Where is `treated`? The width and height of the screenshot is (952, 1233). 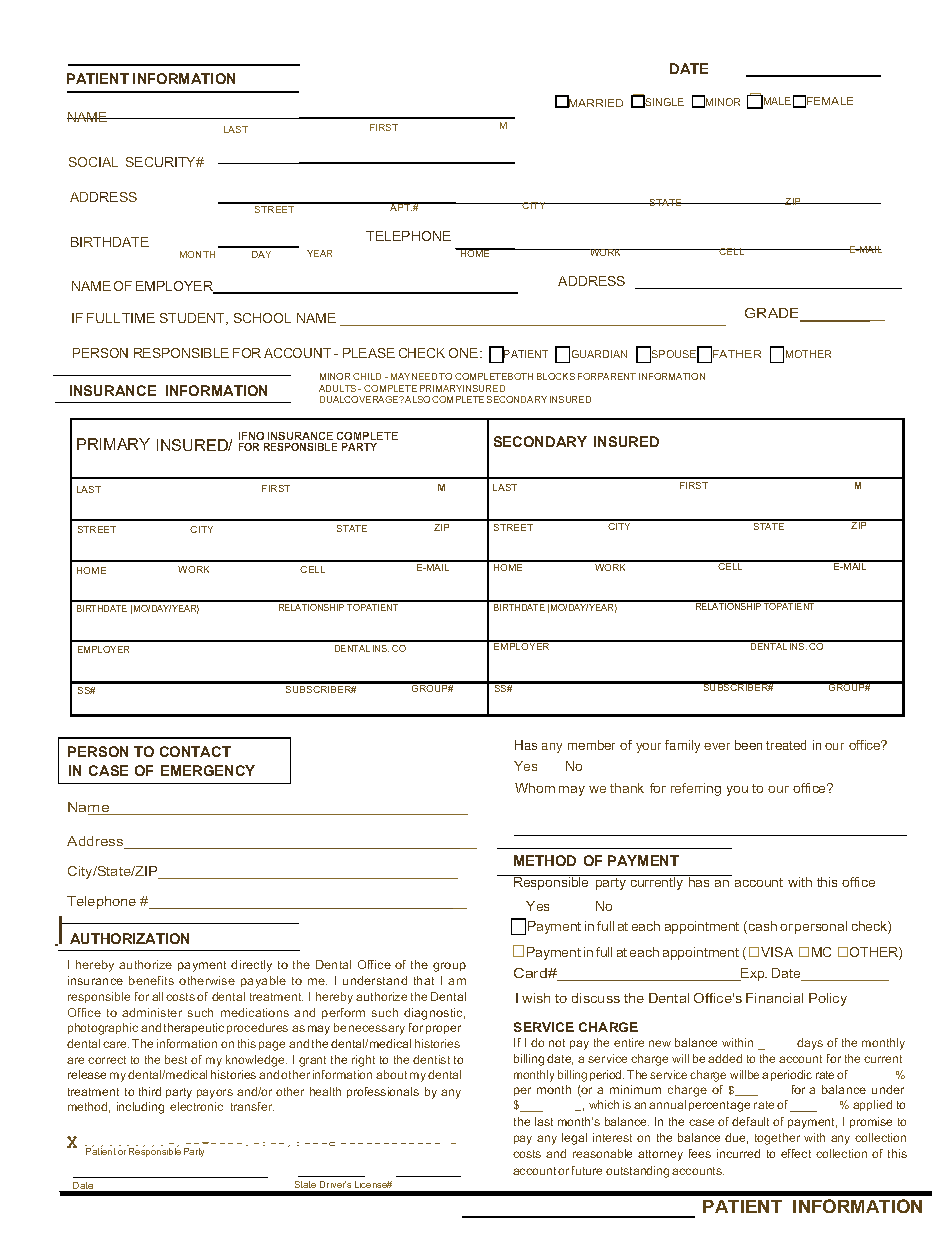 treated is located at coordinates (786, 745).
